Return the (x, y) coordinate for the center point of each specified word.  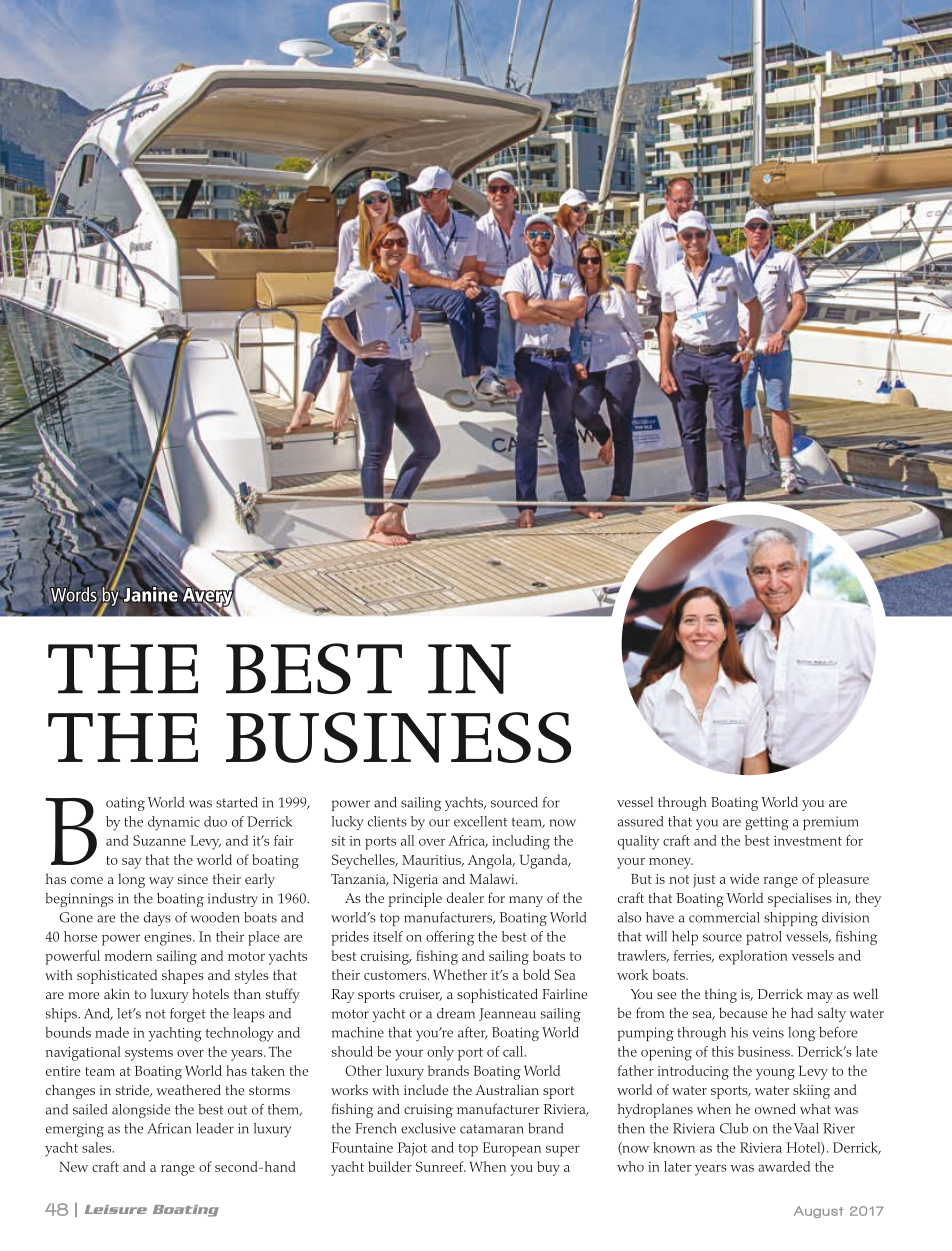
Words (73, 594)
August (818, 1212)
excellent (480, 821)
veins (768, 1032)
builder (390, 1166)
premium (831, 823)
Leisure (116, 1209)
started (237, 802)
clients (387, 821)
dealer (465, 897)
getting (767, 823)
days (157, 919)
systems (149, 1054)
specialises (800, 899)
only (440, 1053)
